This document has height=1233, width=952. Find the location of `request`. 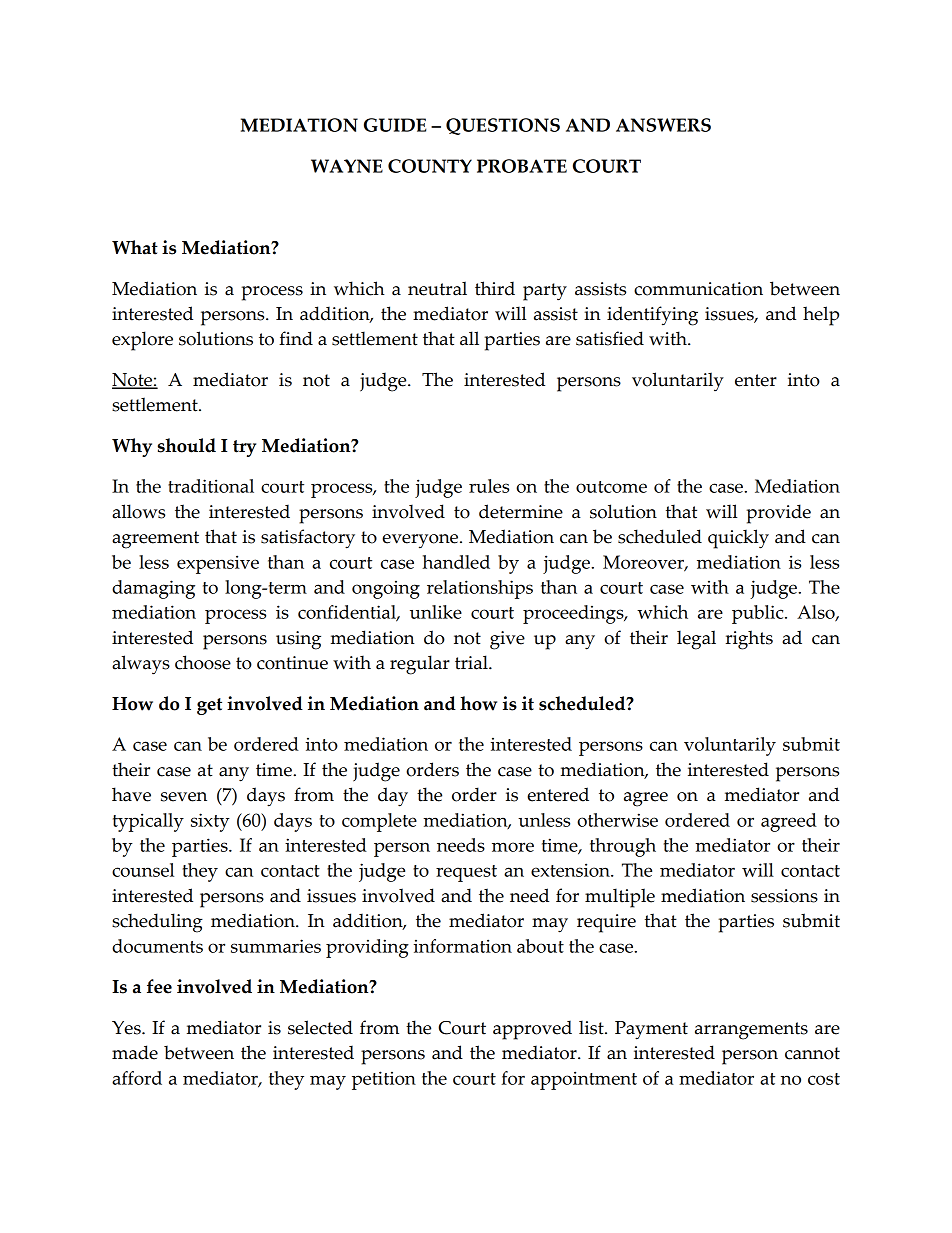

request is located at coordinates (466, 873).
